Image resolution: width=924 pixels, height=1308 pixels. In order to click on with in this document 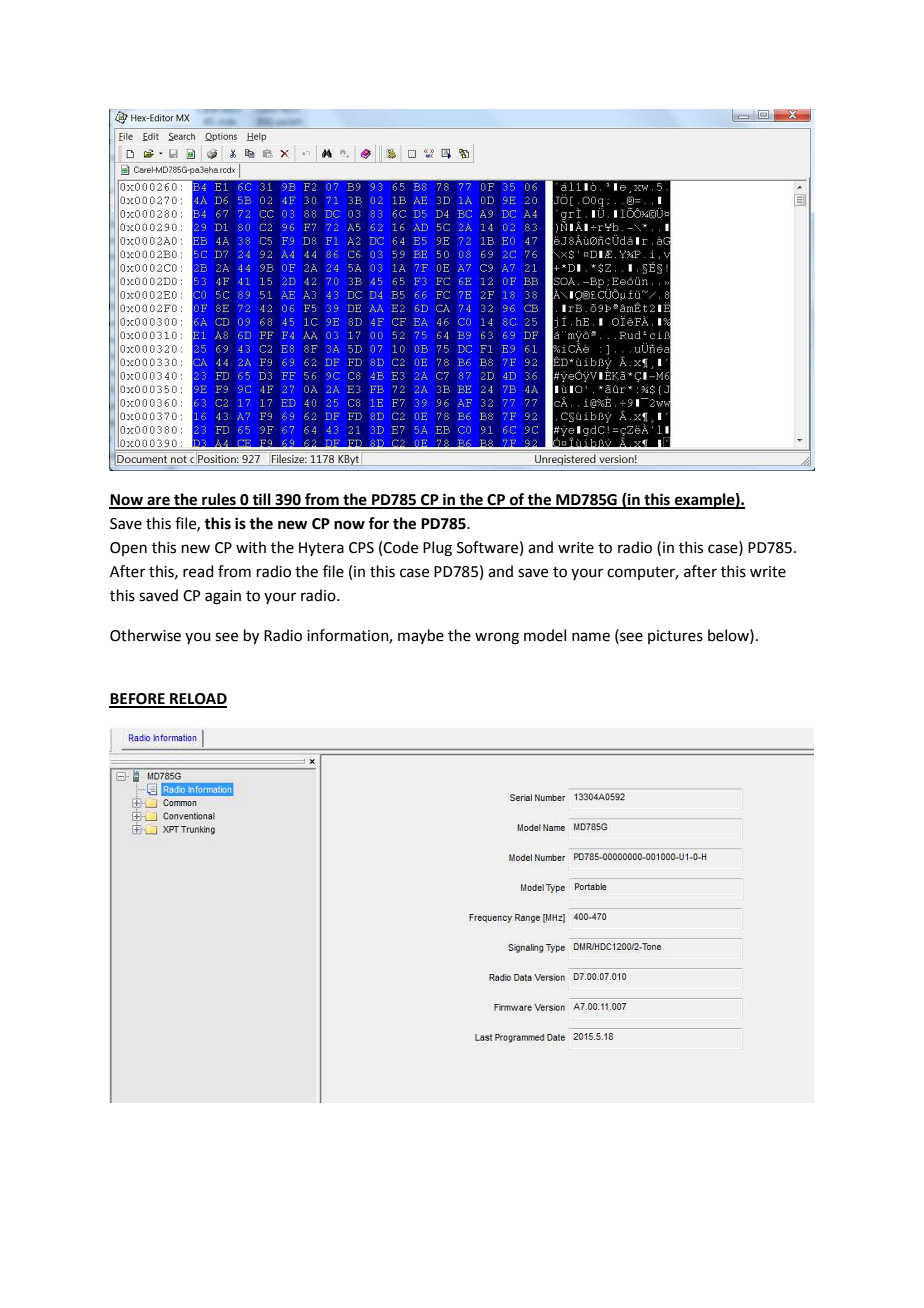, I will do `click(251, 547)`.
